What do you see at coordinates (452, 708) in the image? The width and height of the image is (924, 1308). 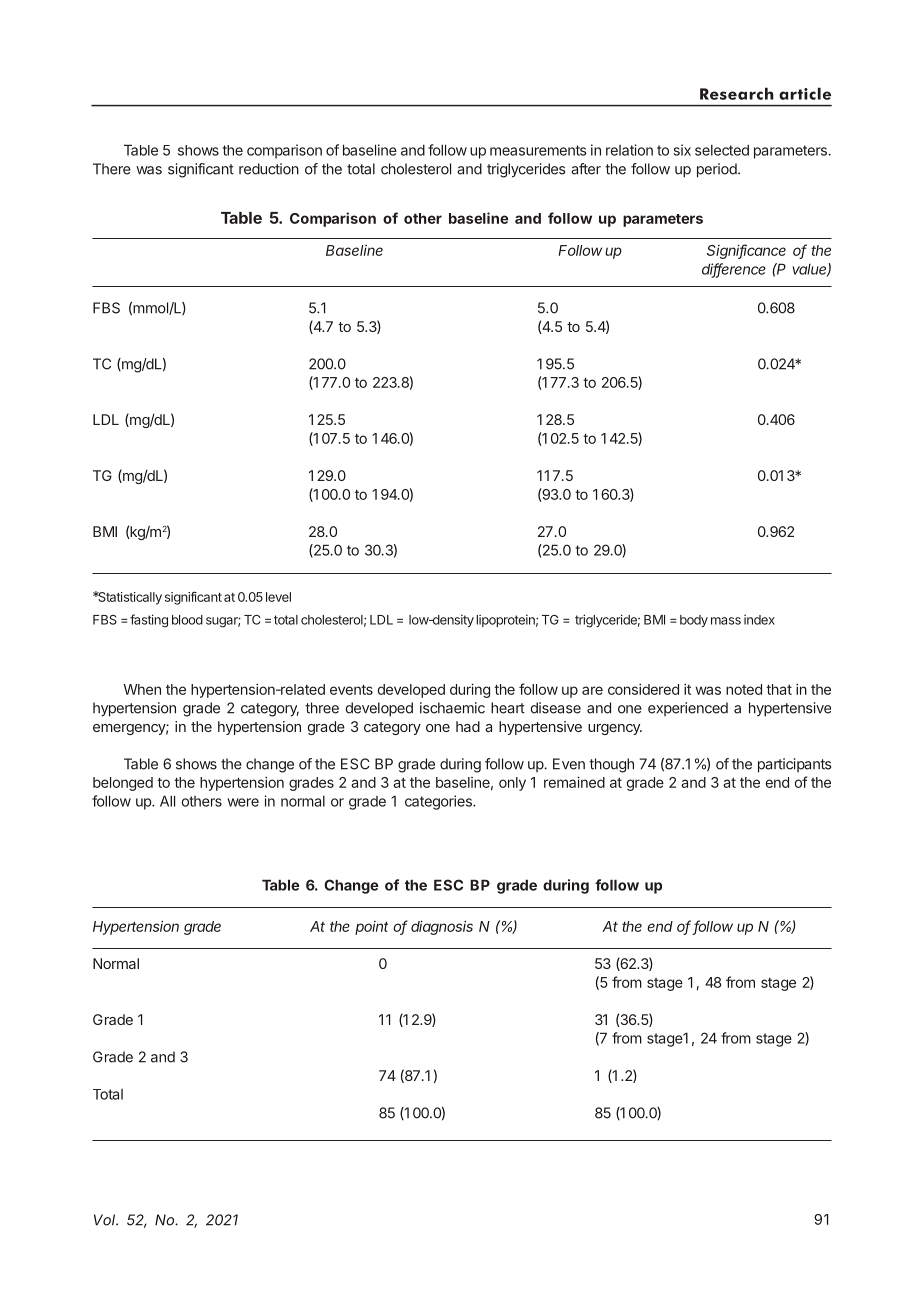 I see `ischaemic` at bounding box center [452, 708].
